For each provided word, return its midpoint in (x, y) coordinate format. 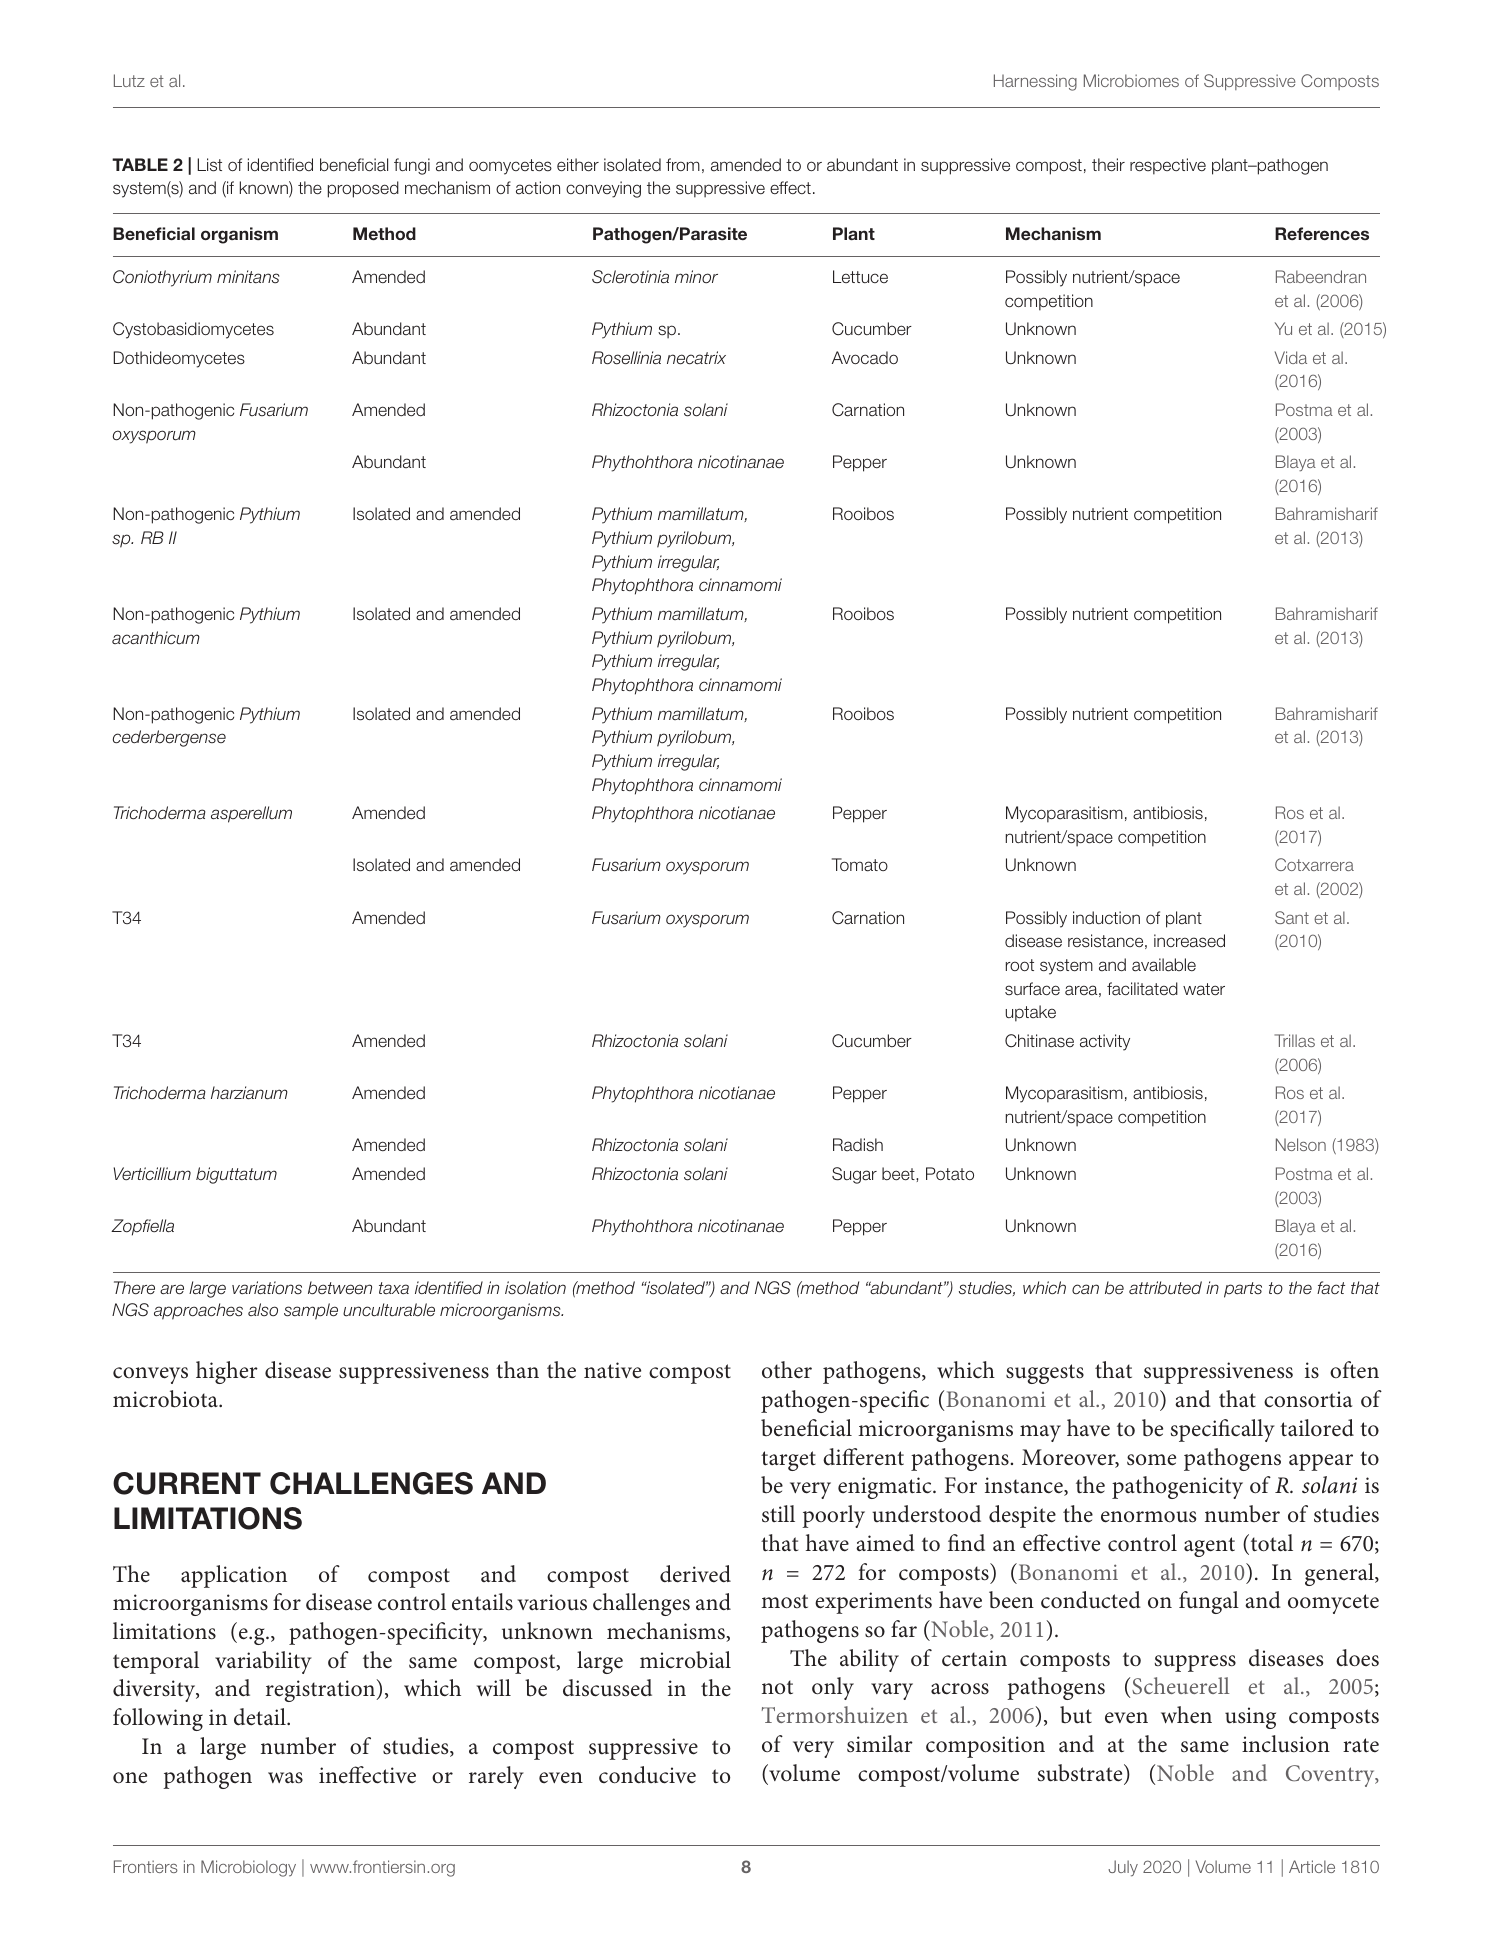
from (683, 164)
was (285, 1778)
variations (267, 1288)
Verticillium (152, 1174)
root (1020, 965)
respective (1168, 166)
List (209, 165)
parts (1243, 1290)
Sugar (854, 1175)
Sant (1292, 917)
